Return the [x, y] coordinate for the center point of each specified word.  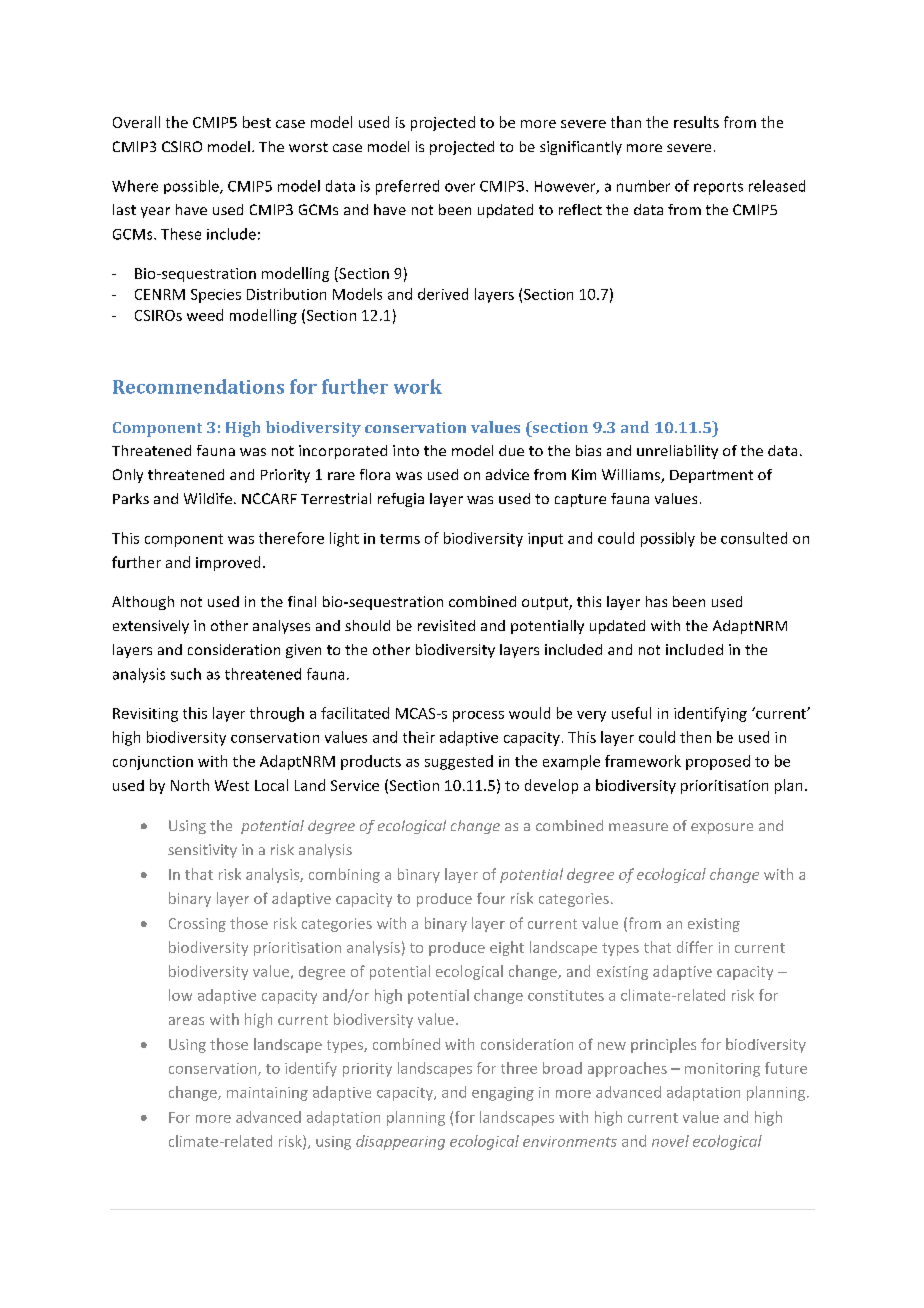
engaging [503, 1094]
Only [128, 476]
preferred [407, 187]
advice [507, 474]
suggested [459, 762]
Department [711, 476]
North [190, 785]
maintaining [267, 1094]
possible [192, 187]
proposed [718, 762]
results [696, 122]
